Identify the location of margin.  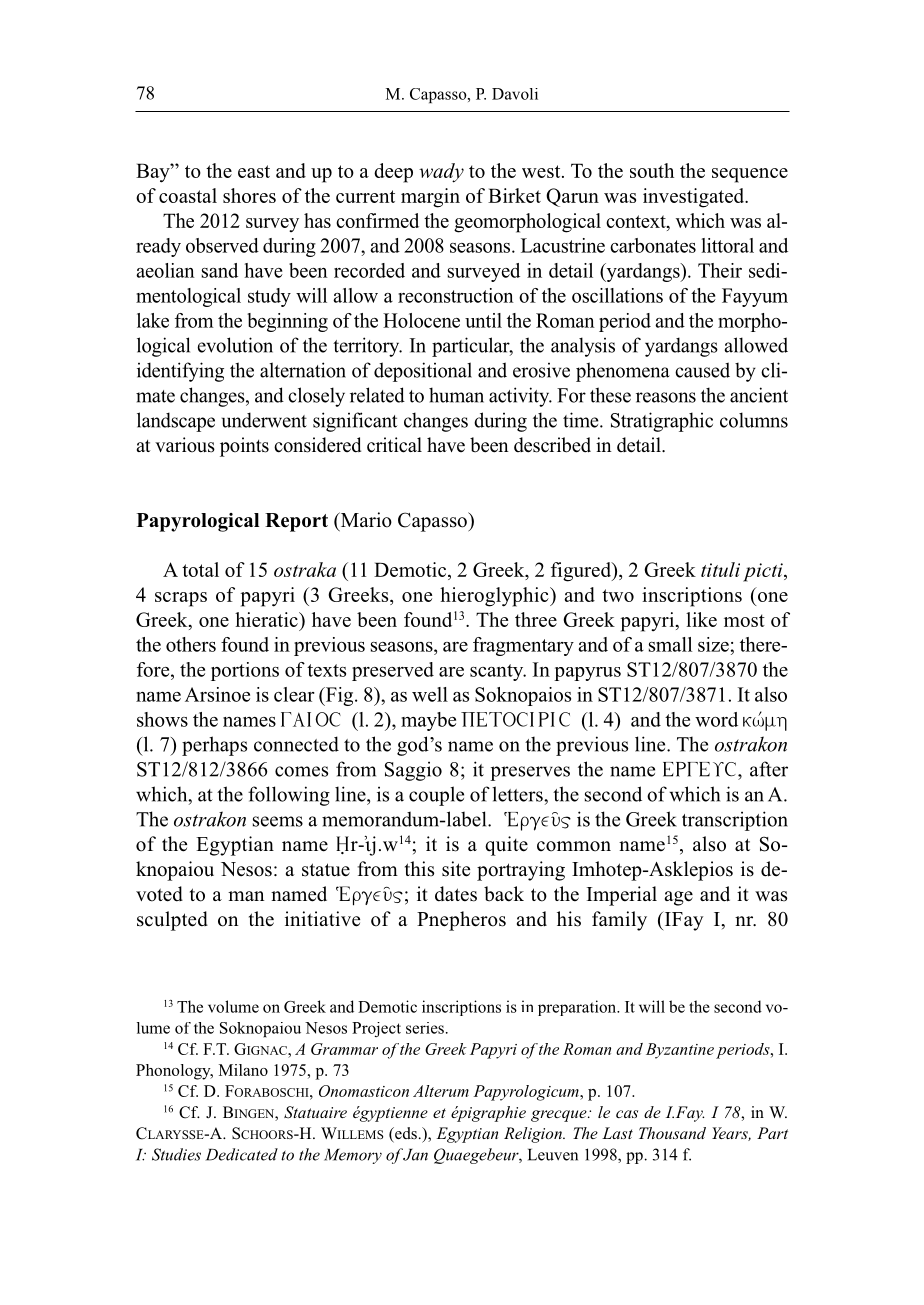
(430, 198).
